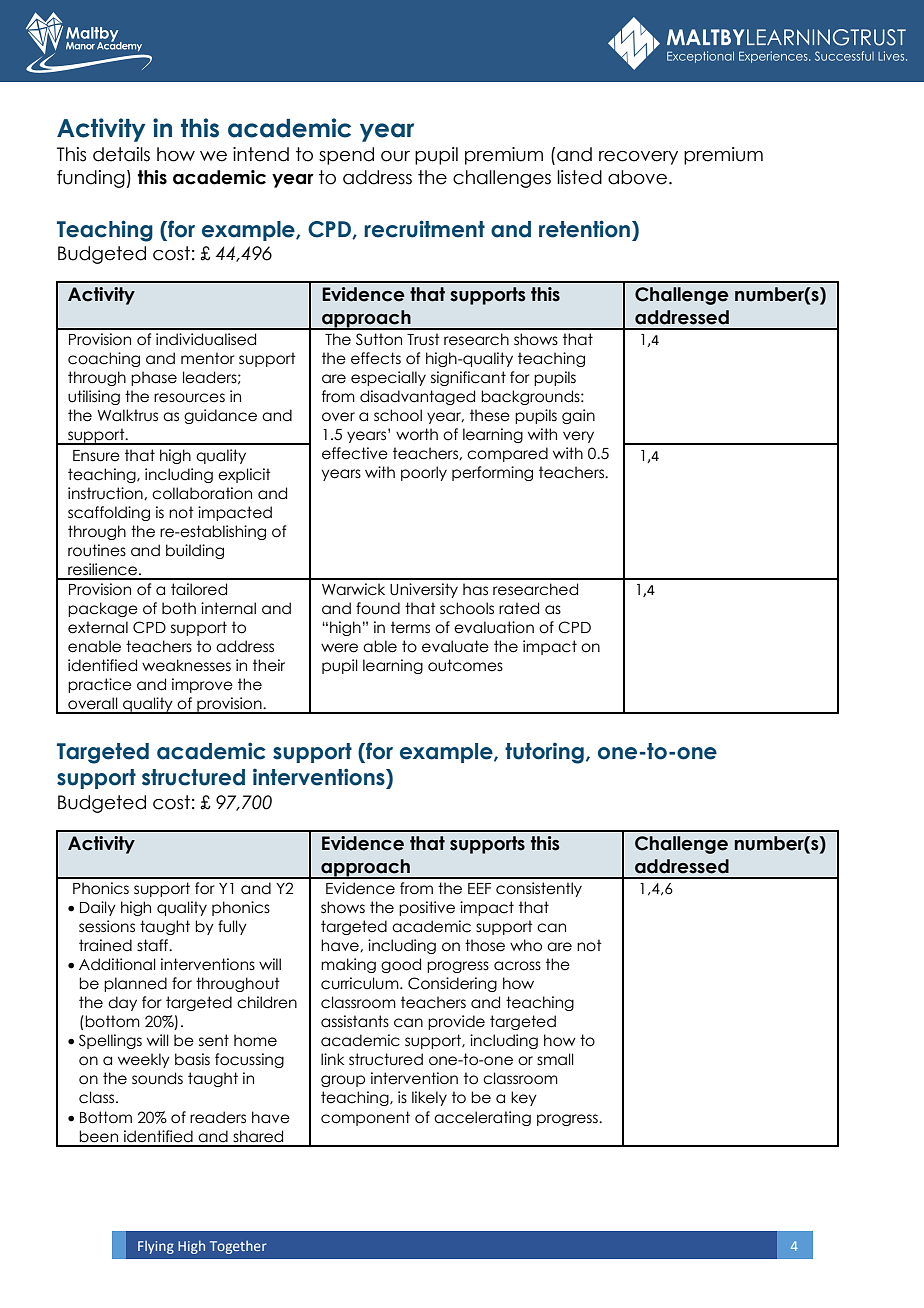  What do you see at coordinates (519, 608) in the document?
I see `rated` at bounding box center [519, 608].
